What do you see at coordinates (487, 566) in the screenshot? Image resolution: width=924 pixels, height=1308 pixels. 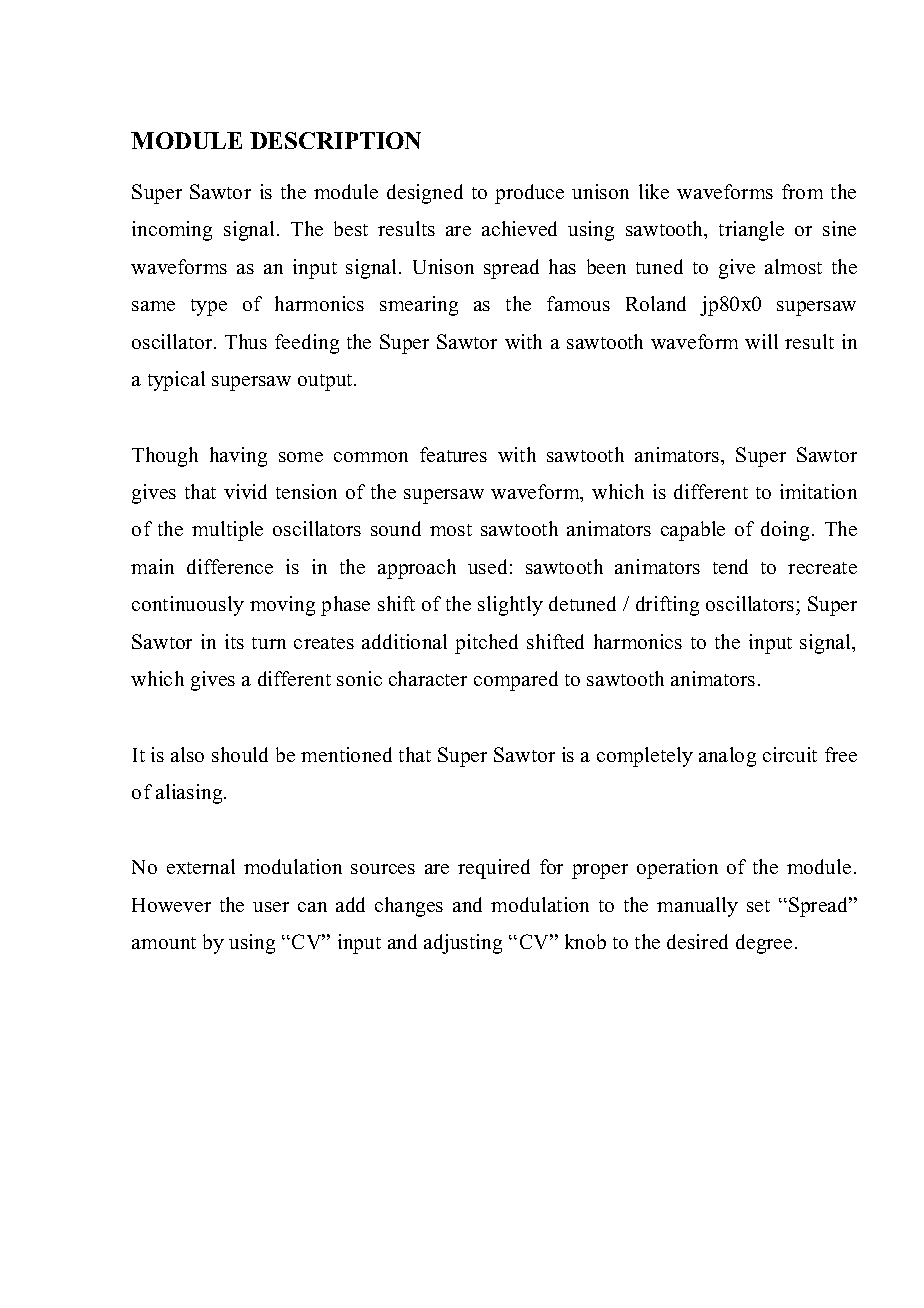 I see `used` at bounding box center [487, 566].
